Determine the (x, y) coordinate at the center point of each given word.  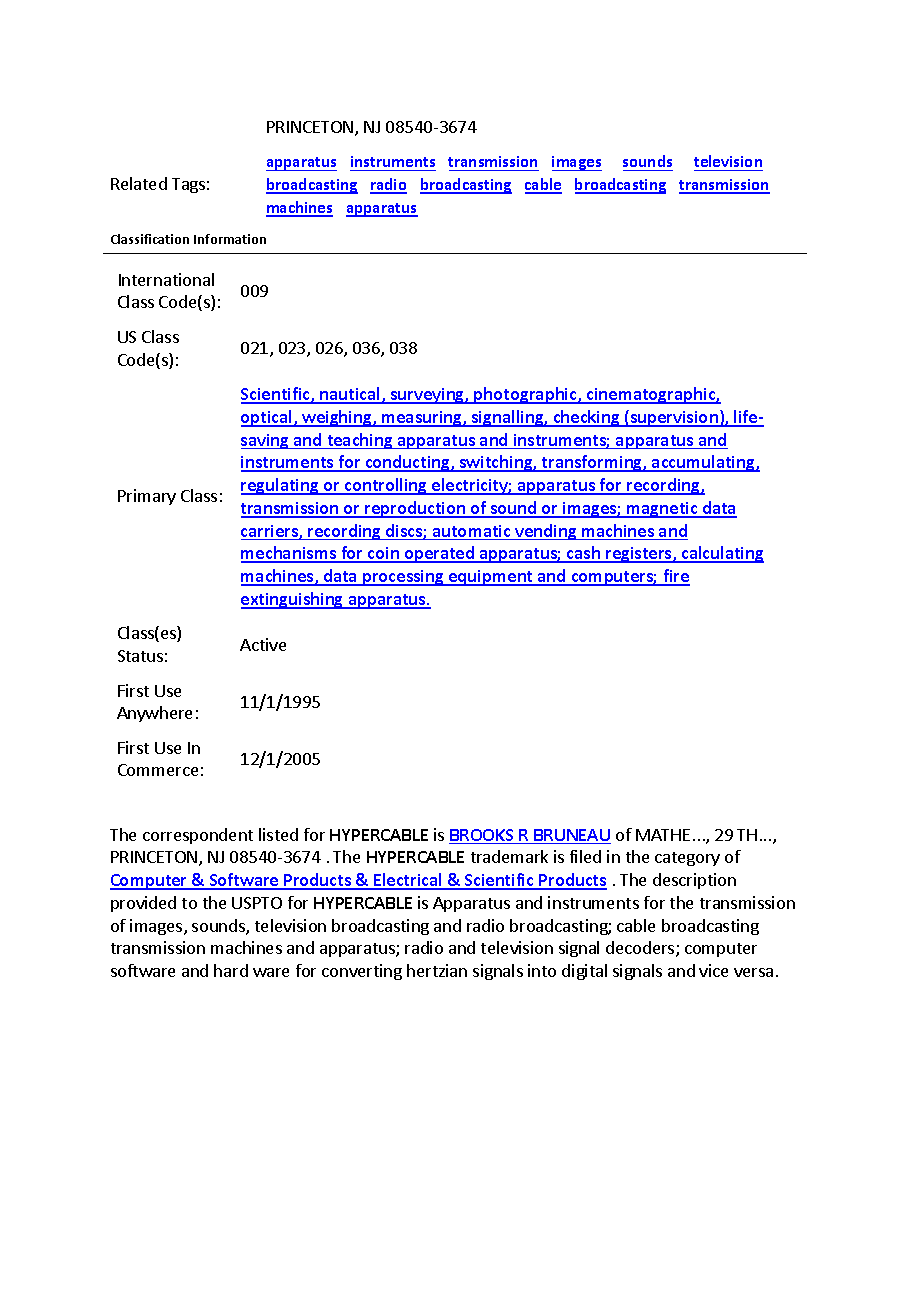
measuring (422, 419)
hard (231, 970)
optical (268, 418)
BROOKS (482, 836)
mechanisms (290, 554)
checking (586, 418)
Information (230, 239)
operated (440, 554)
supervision (674, 418)
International (166, 279)
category (687, 859)
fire (675, 577)
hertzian (437, 970)
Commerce (158, 770)
